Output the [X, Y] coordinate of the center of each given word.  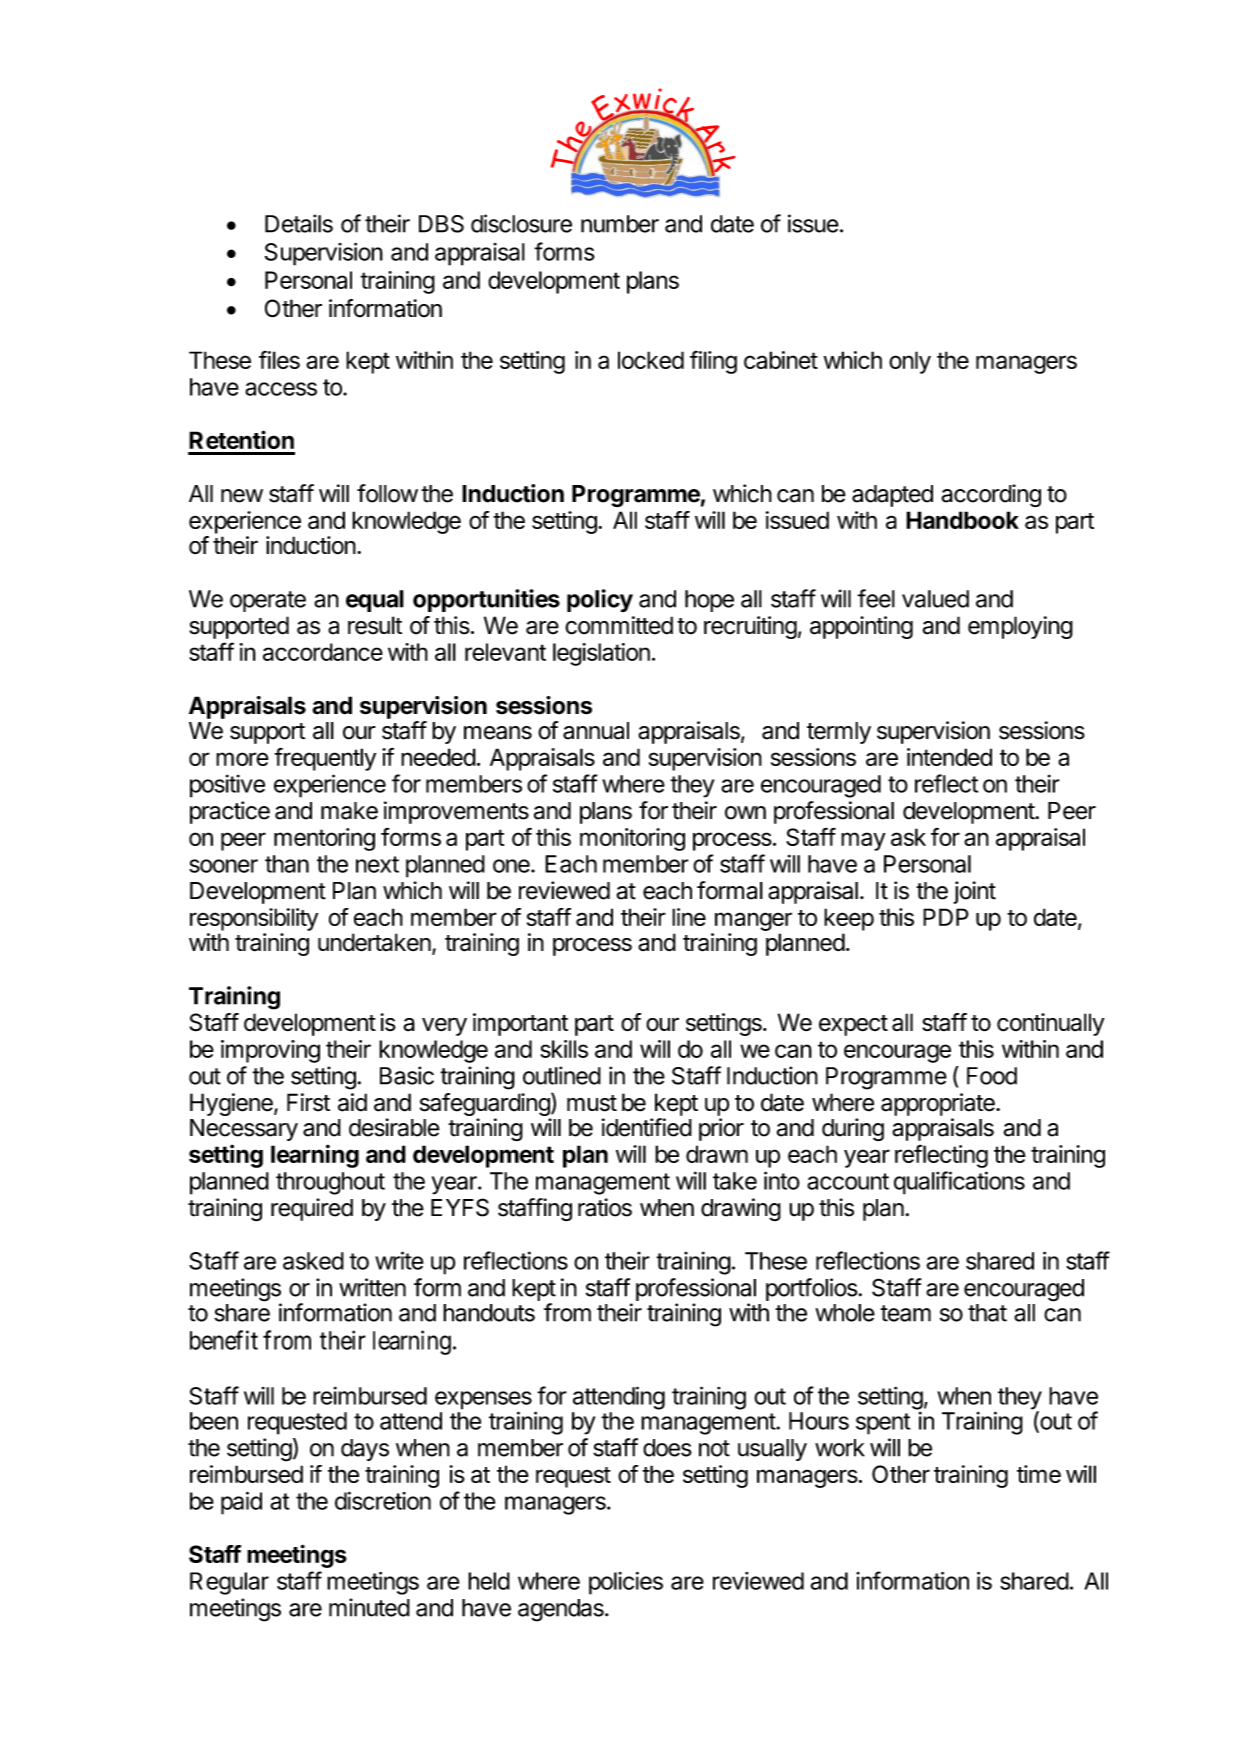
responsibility [254, 919]
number [620, 224]
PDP [946, 917]
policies [626, 1583]
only [910, 362]
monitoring [632, 839]
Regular [229, 1583]
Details [299, 223]
